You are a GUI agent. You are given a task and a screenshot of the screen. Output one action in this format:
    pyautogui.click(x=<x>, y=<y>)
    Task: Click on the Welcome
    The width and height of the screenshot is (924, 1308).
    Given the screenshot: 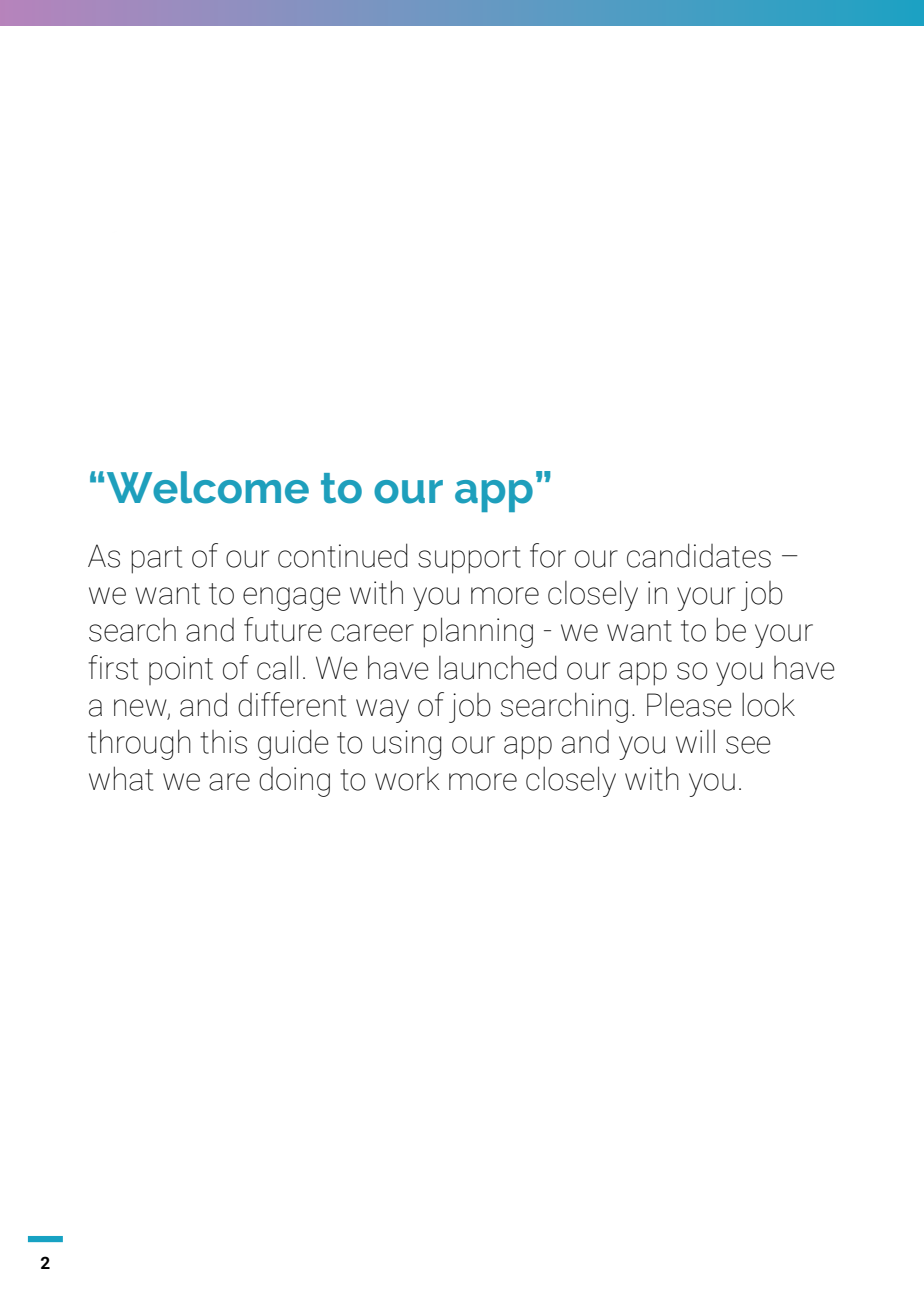 What is the action you would take?
    pyautogui.click(x=208, y=487)
